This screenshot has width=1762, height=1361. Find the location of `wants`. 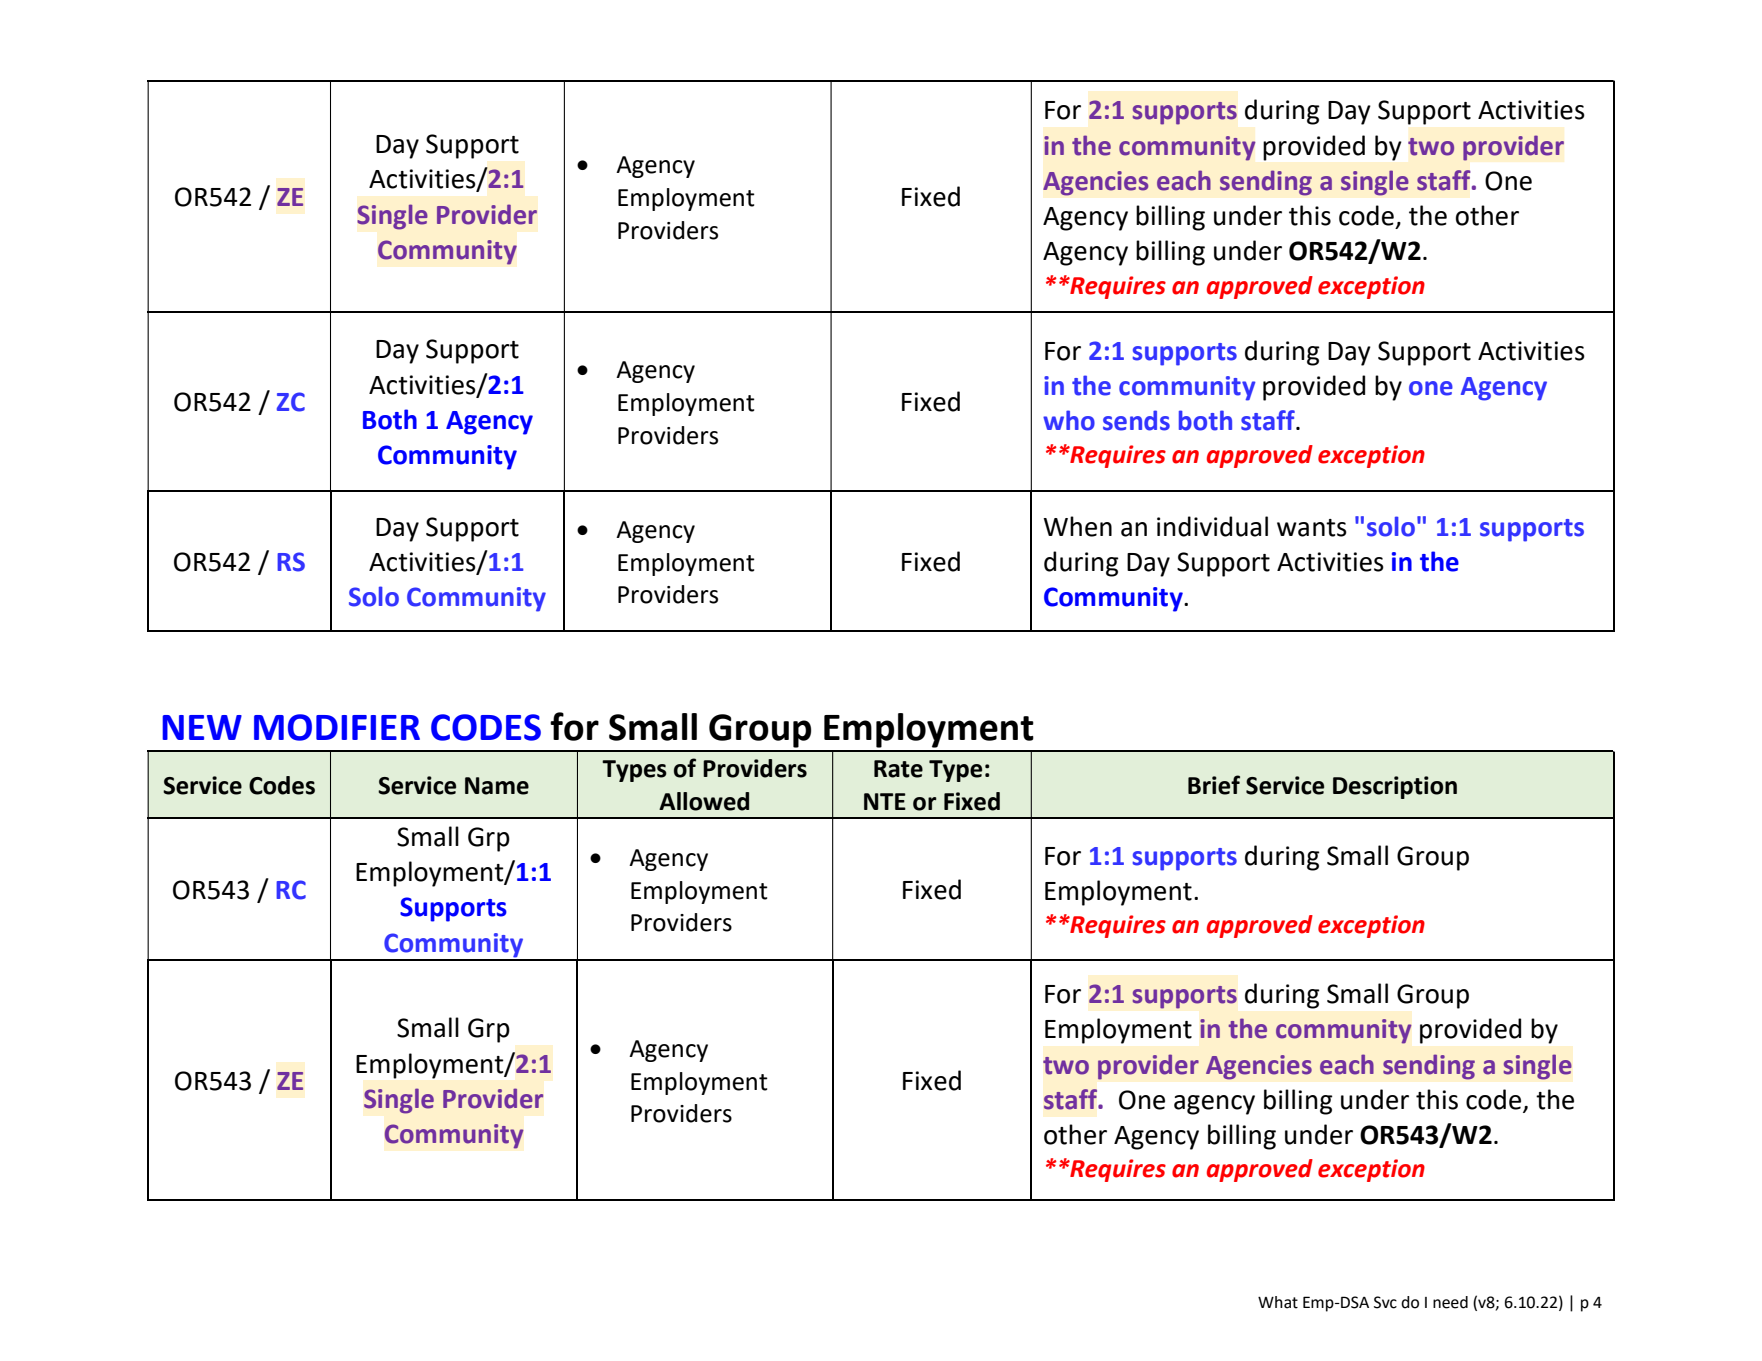

wants is located at coordinates (1312, 528).
